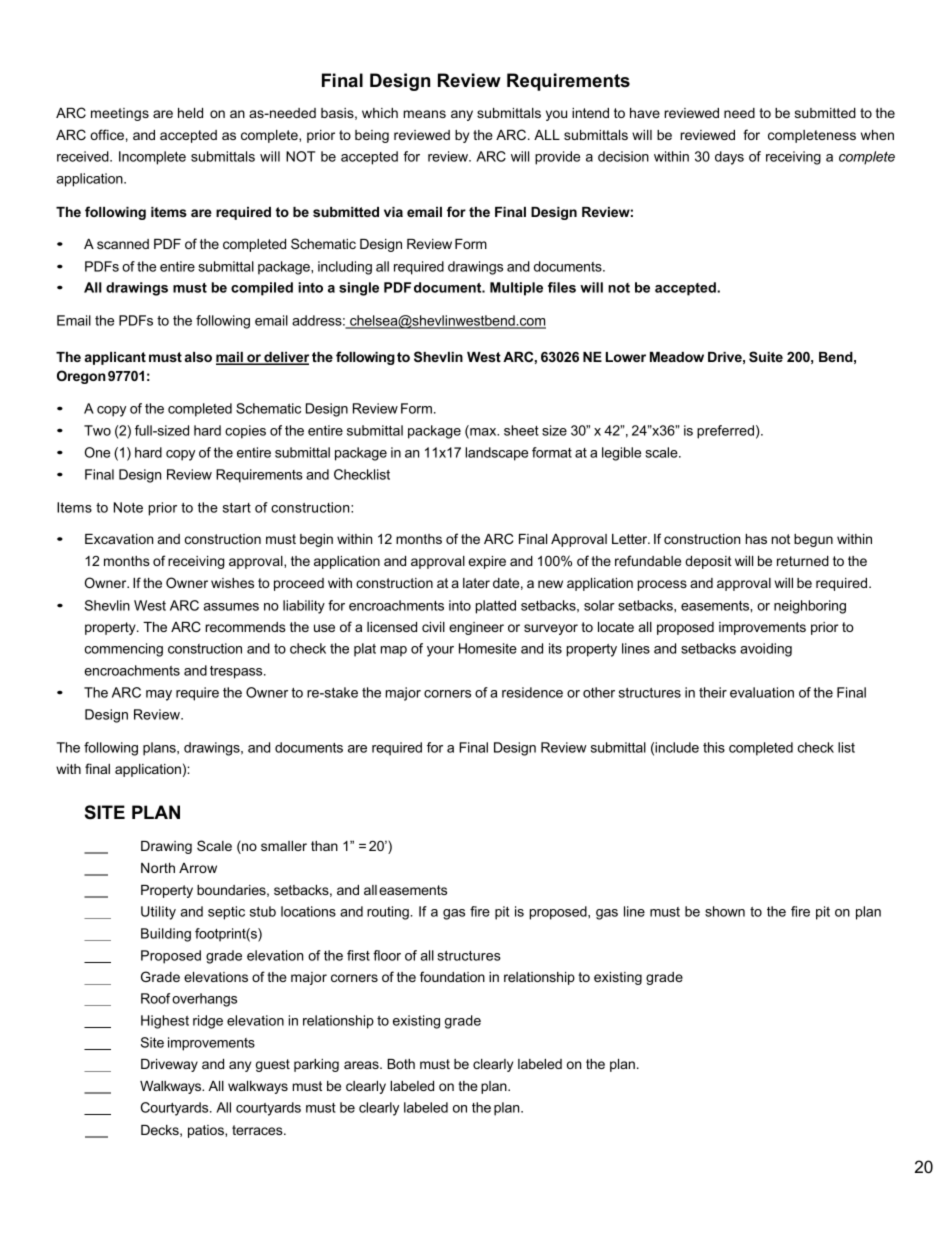 The image size is (952, 1233). What do you see at coordinates (476, 628) in the image?
I see `engineer` at bounding box center [476, 628].
